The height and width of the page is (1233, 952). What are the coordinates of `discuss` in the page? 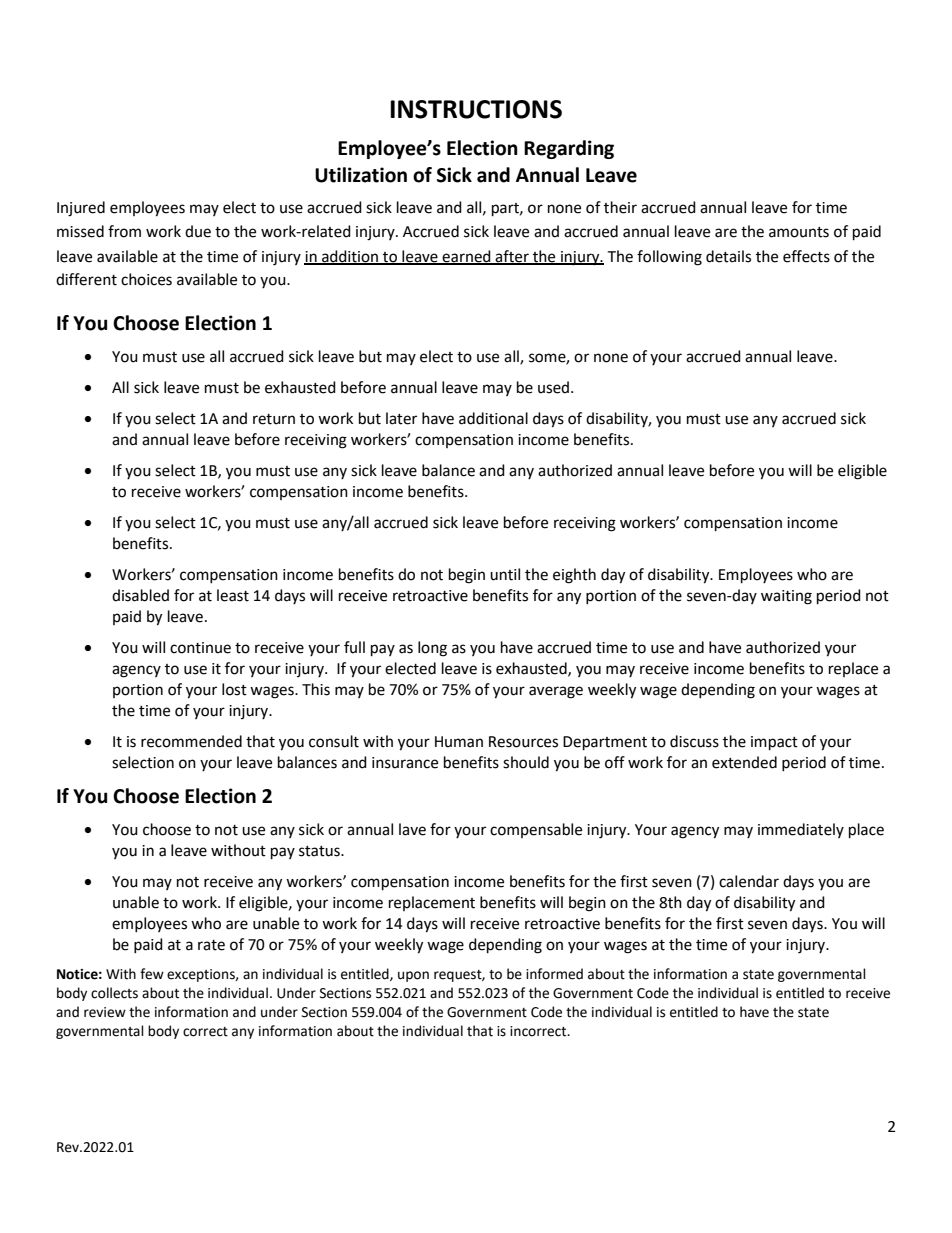 It's located at (694, 741).
